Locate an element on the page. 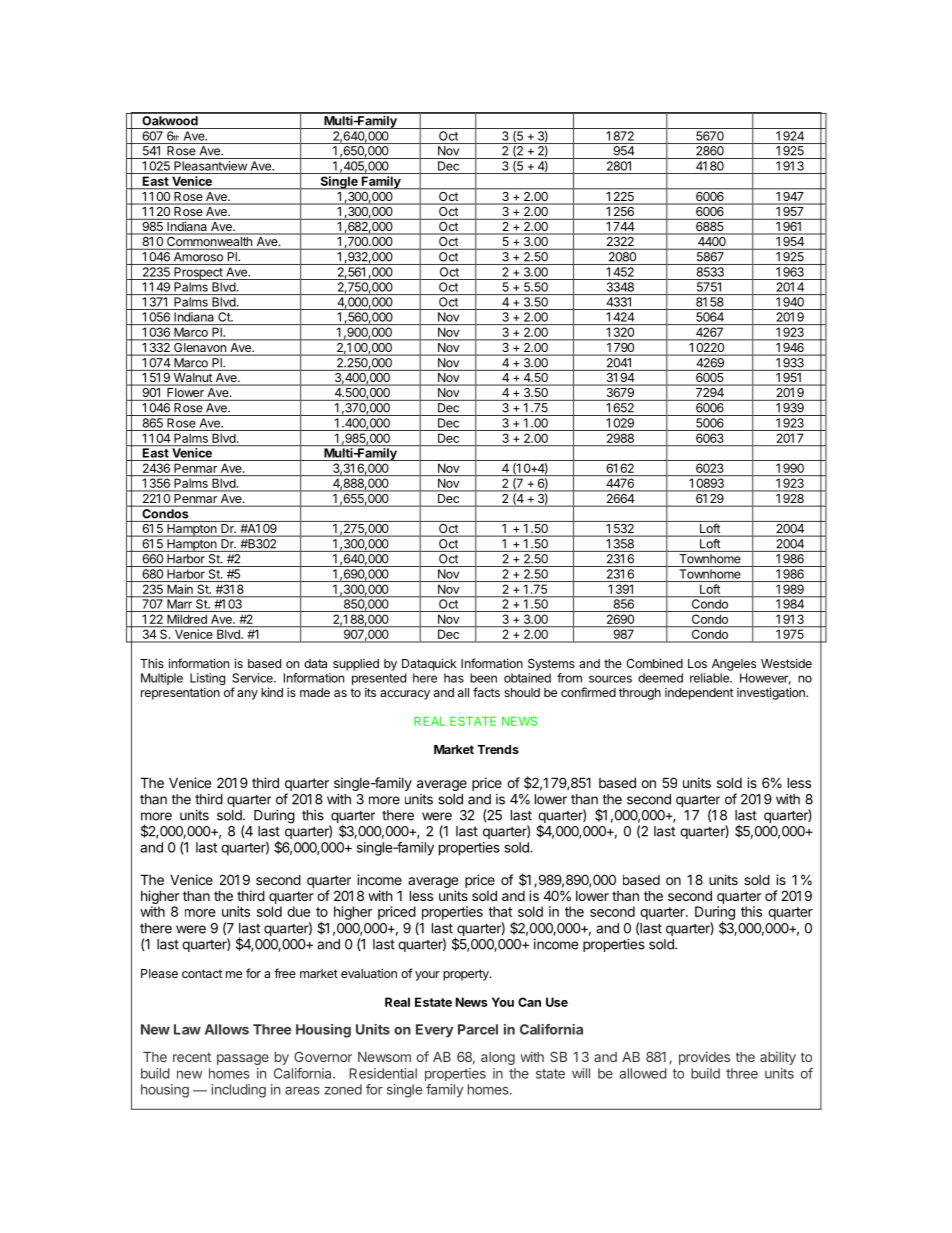 Image resolution: width=952 pixels, height=1233 pixels. that is located at coordinates (500, 911).
